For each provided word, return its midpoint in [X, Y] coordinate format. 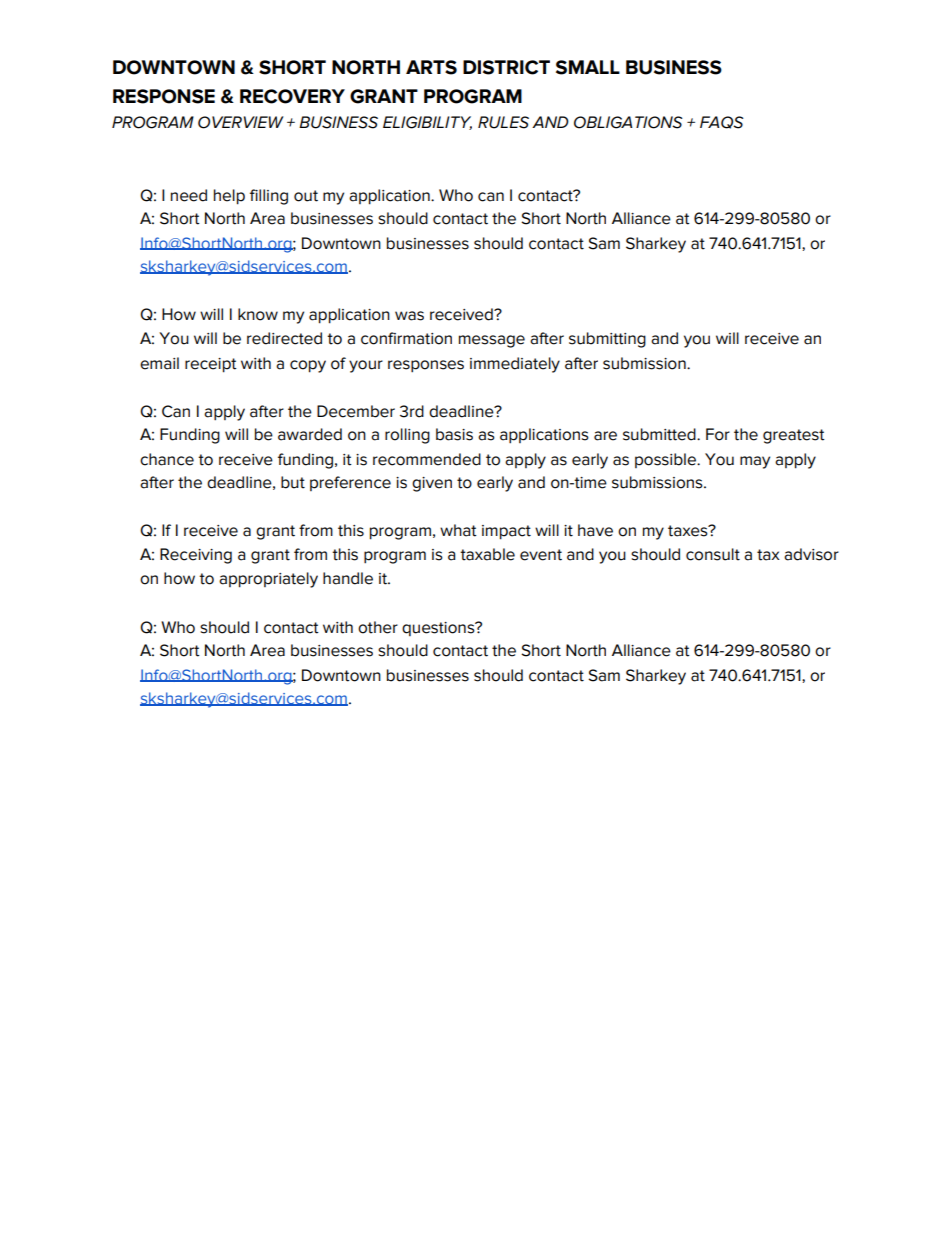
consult [713, 554]
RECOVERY [292, 96]
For [718, 434]
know [258, 314]
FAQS [721, 122]
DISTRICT [506, 67]
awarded [310, 434]
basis [454, 434]
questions [439, 629]
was [409, 316]
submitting [607, 340]
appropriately [268, 580]
